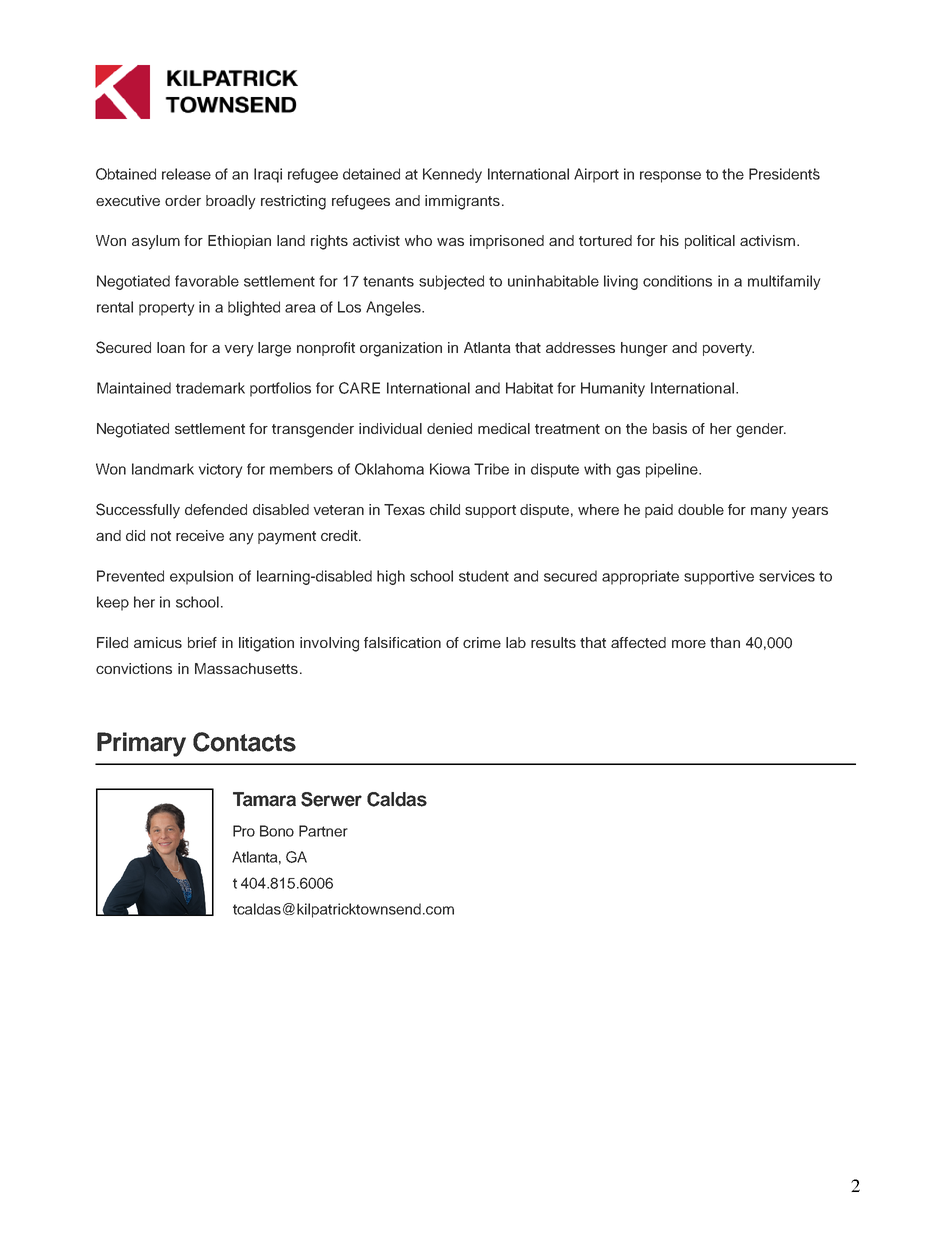  Describe the element at coordinates (689, 644) in the screenshot. I see `more` at that location.
